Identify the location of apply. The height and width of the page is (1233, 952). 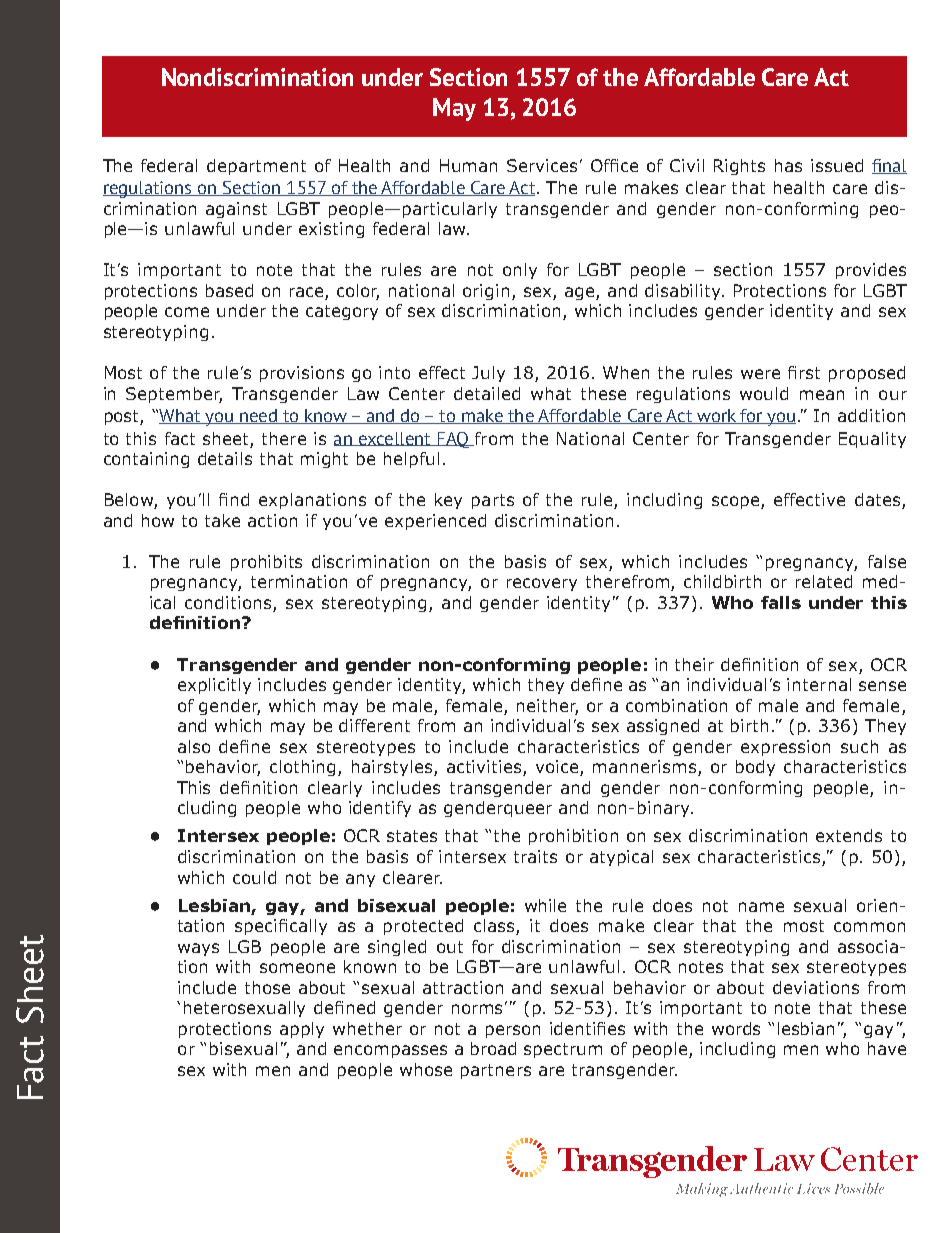
(302, 1030).
